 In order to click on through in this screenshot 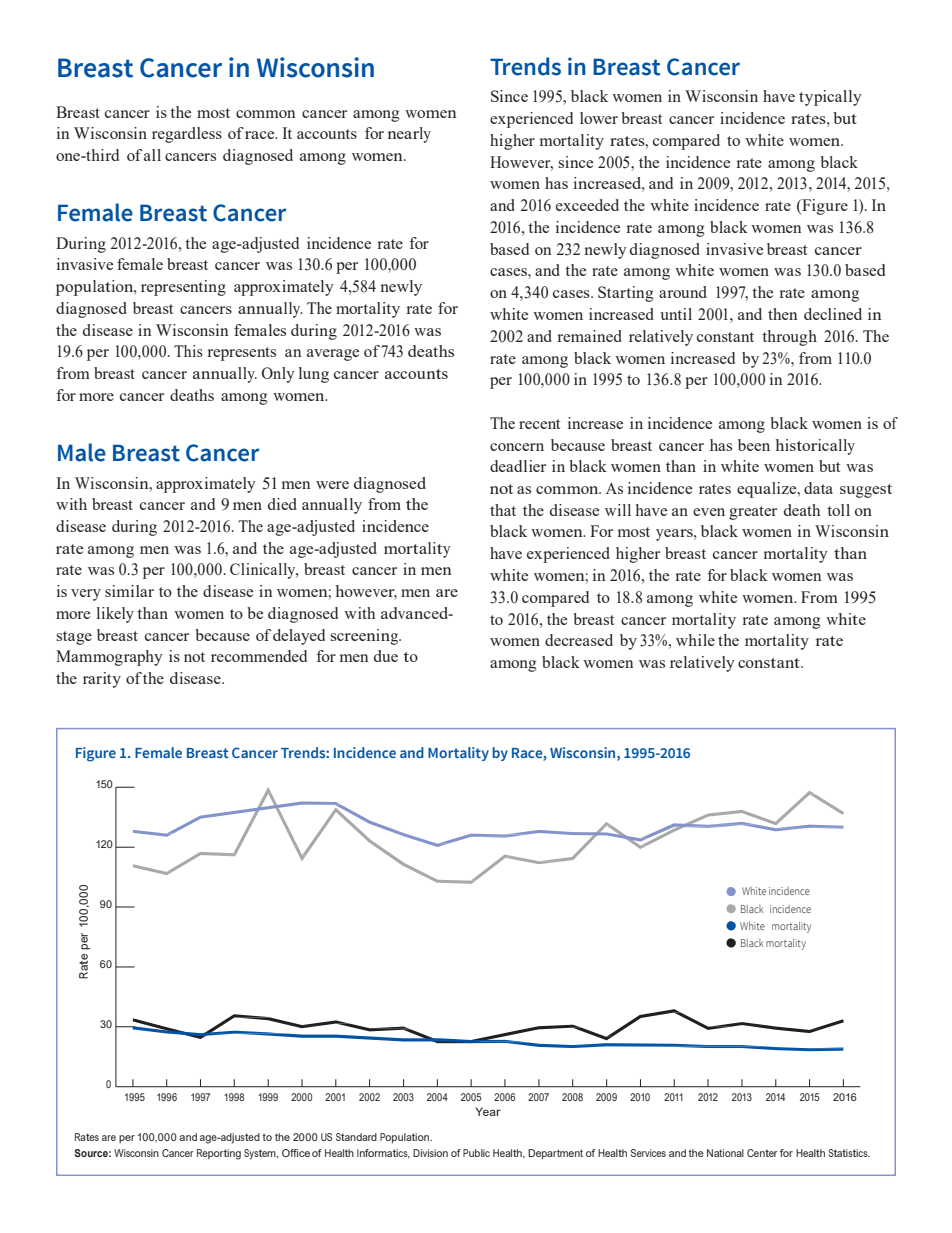, I will do `click(789, 338)`.
